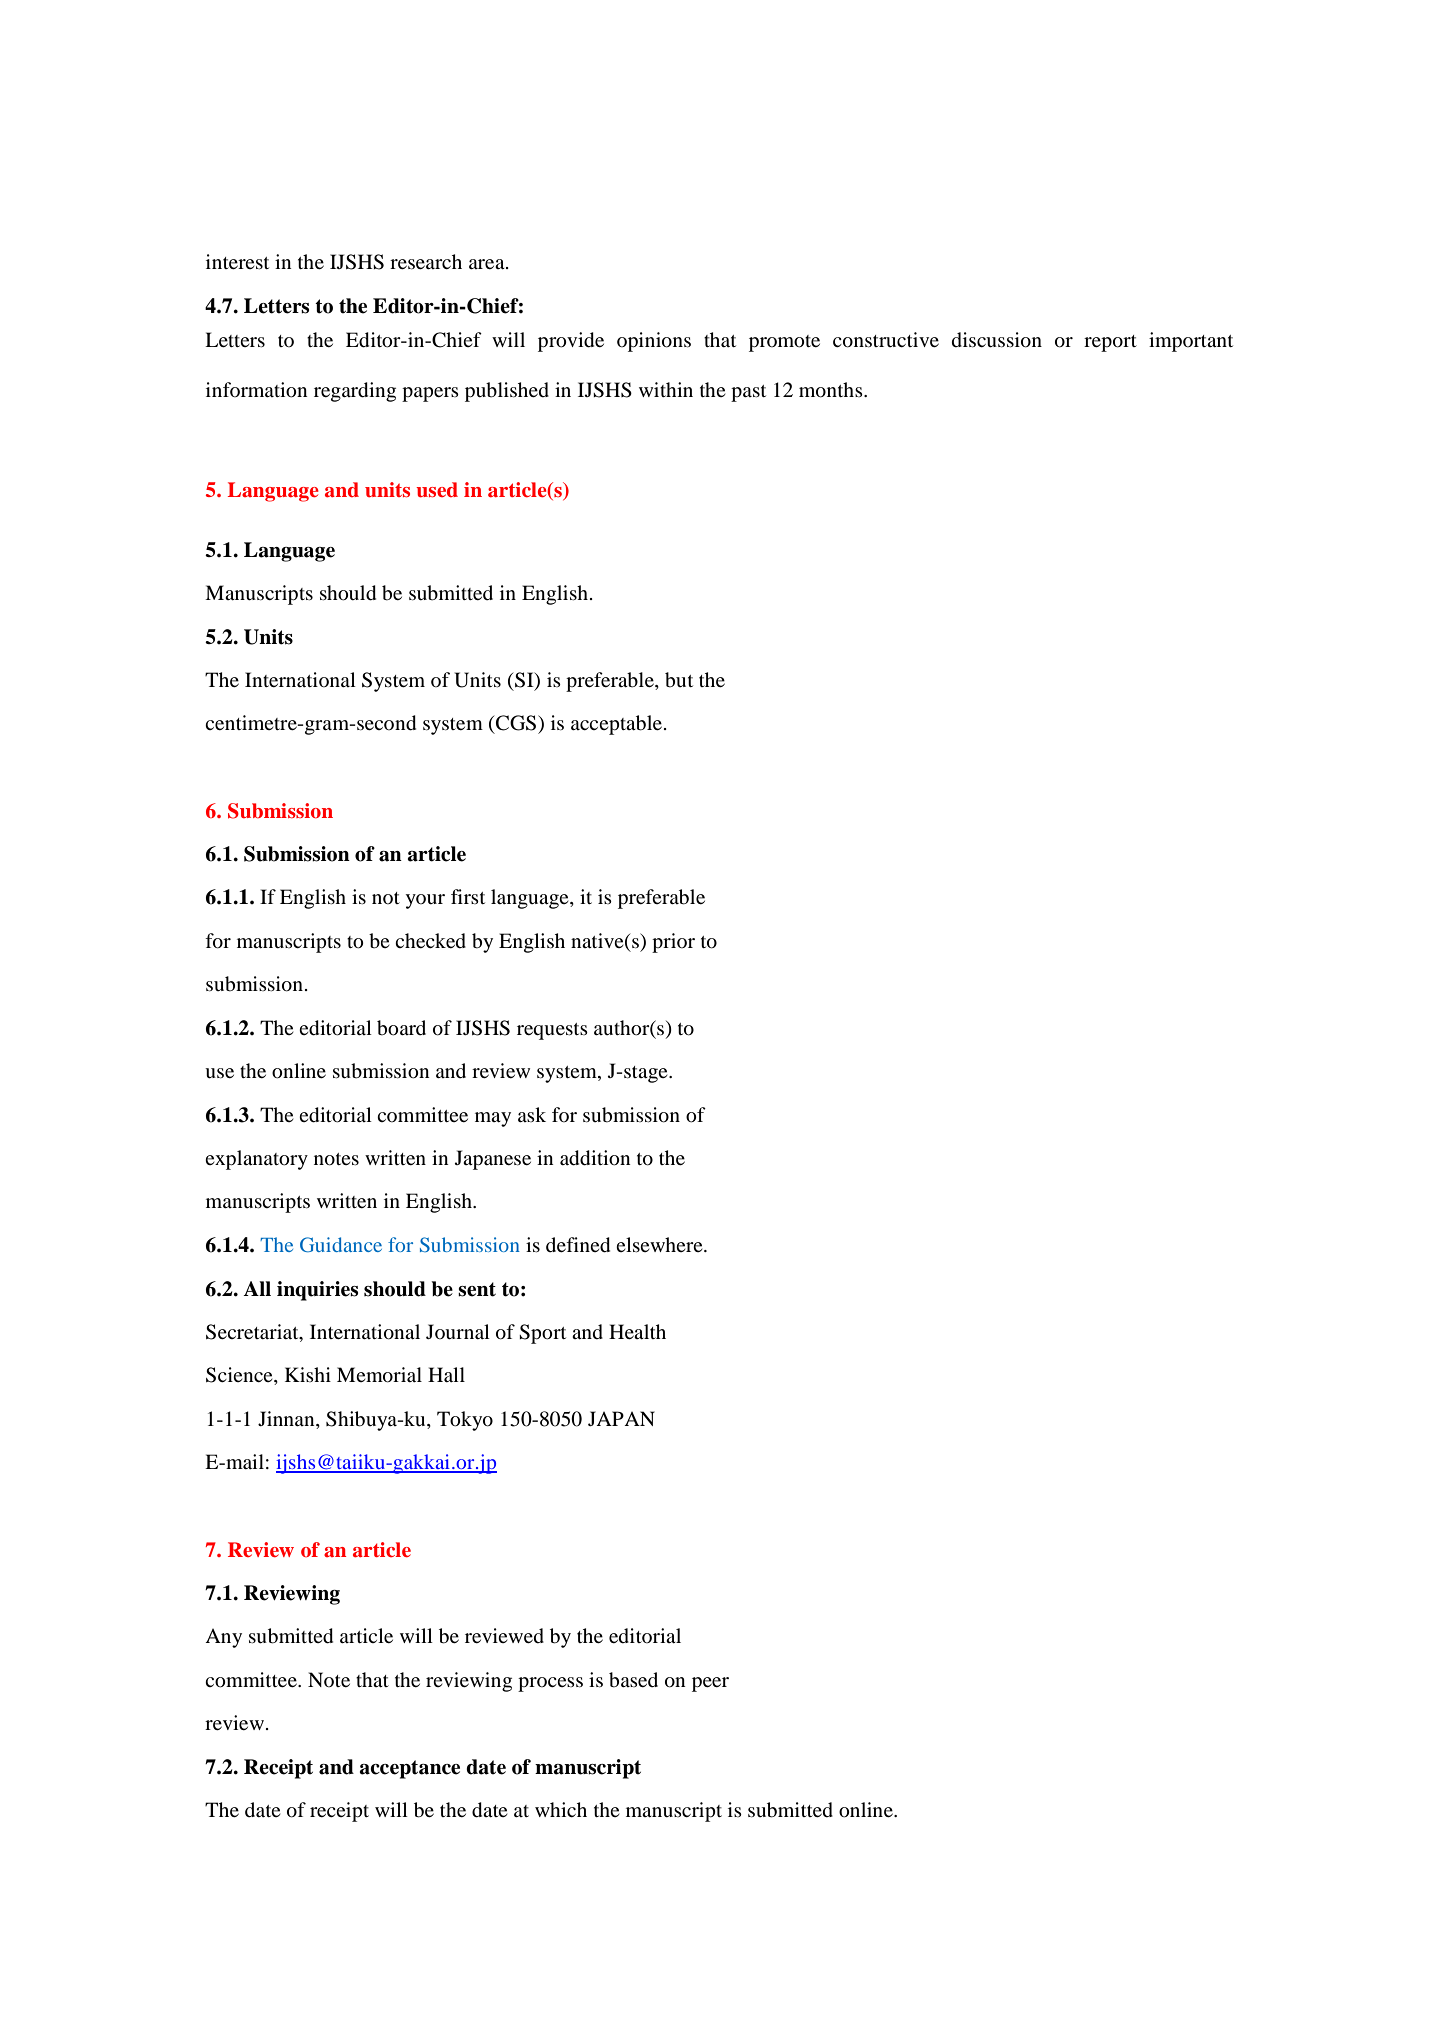 The height and width of the page is (2034, 1438). What do you see at coordinates (410, 1769) in the page?
I see `acceptance` at bounding box center [410, 1769].
